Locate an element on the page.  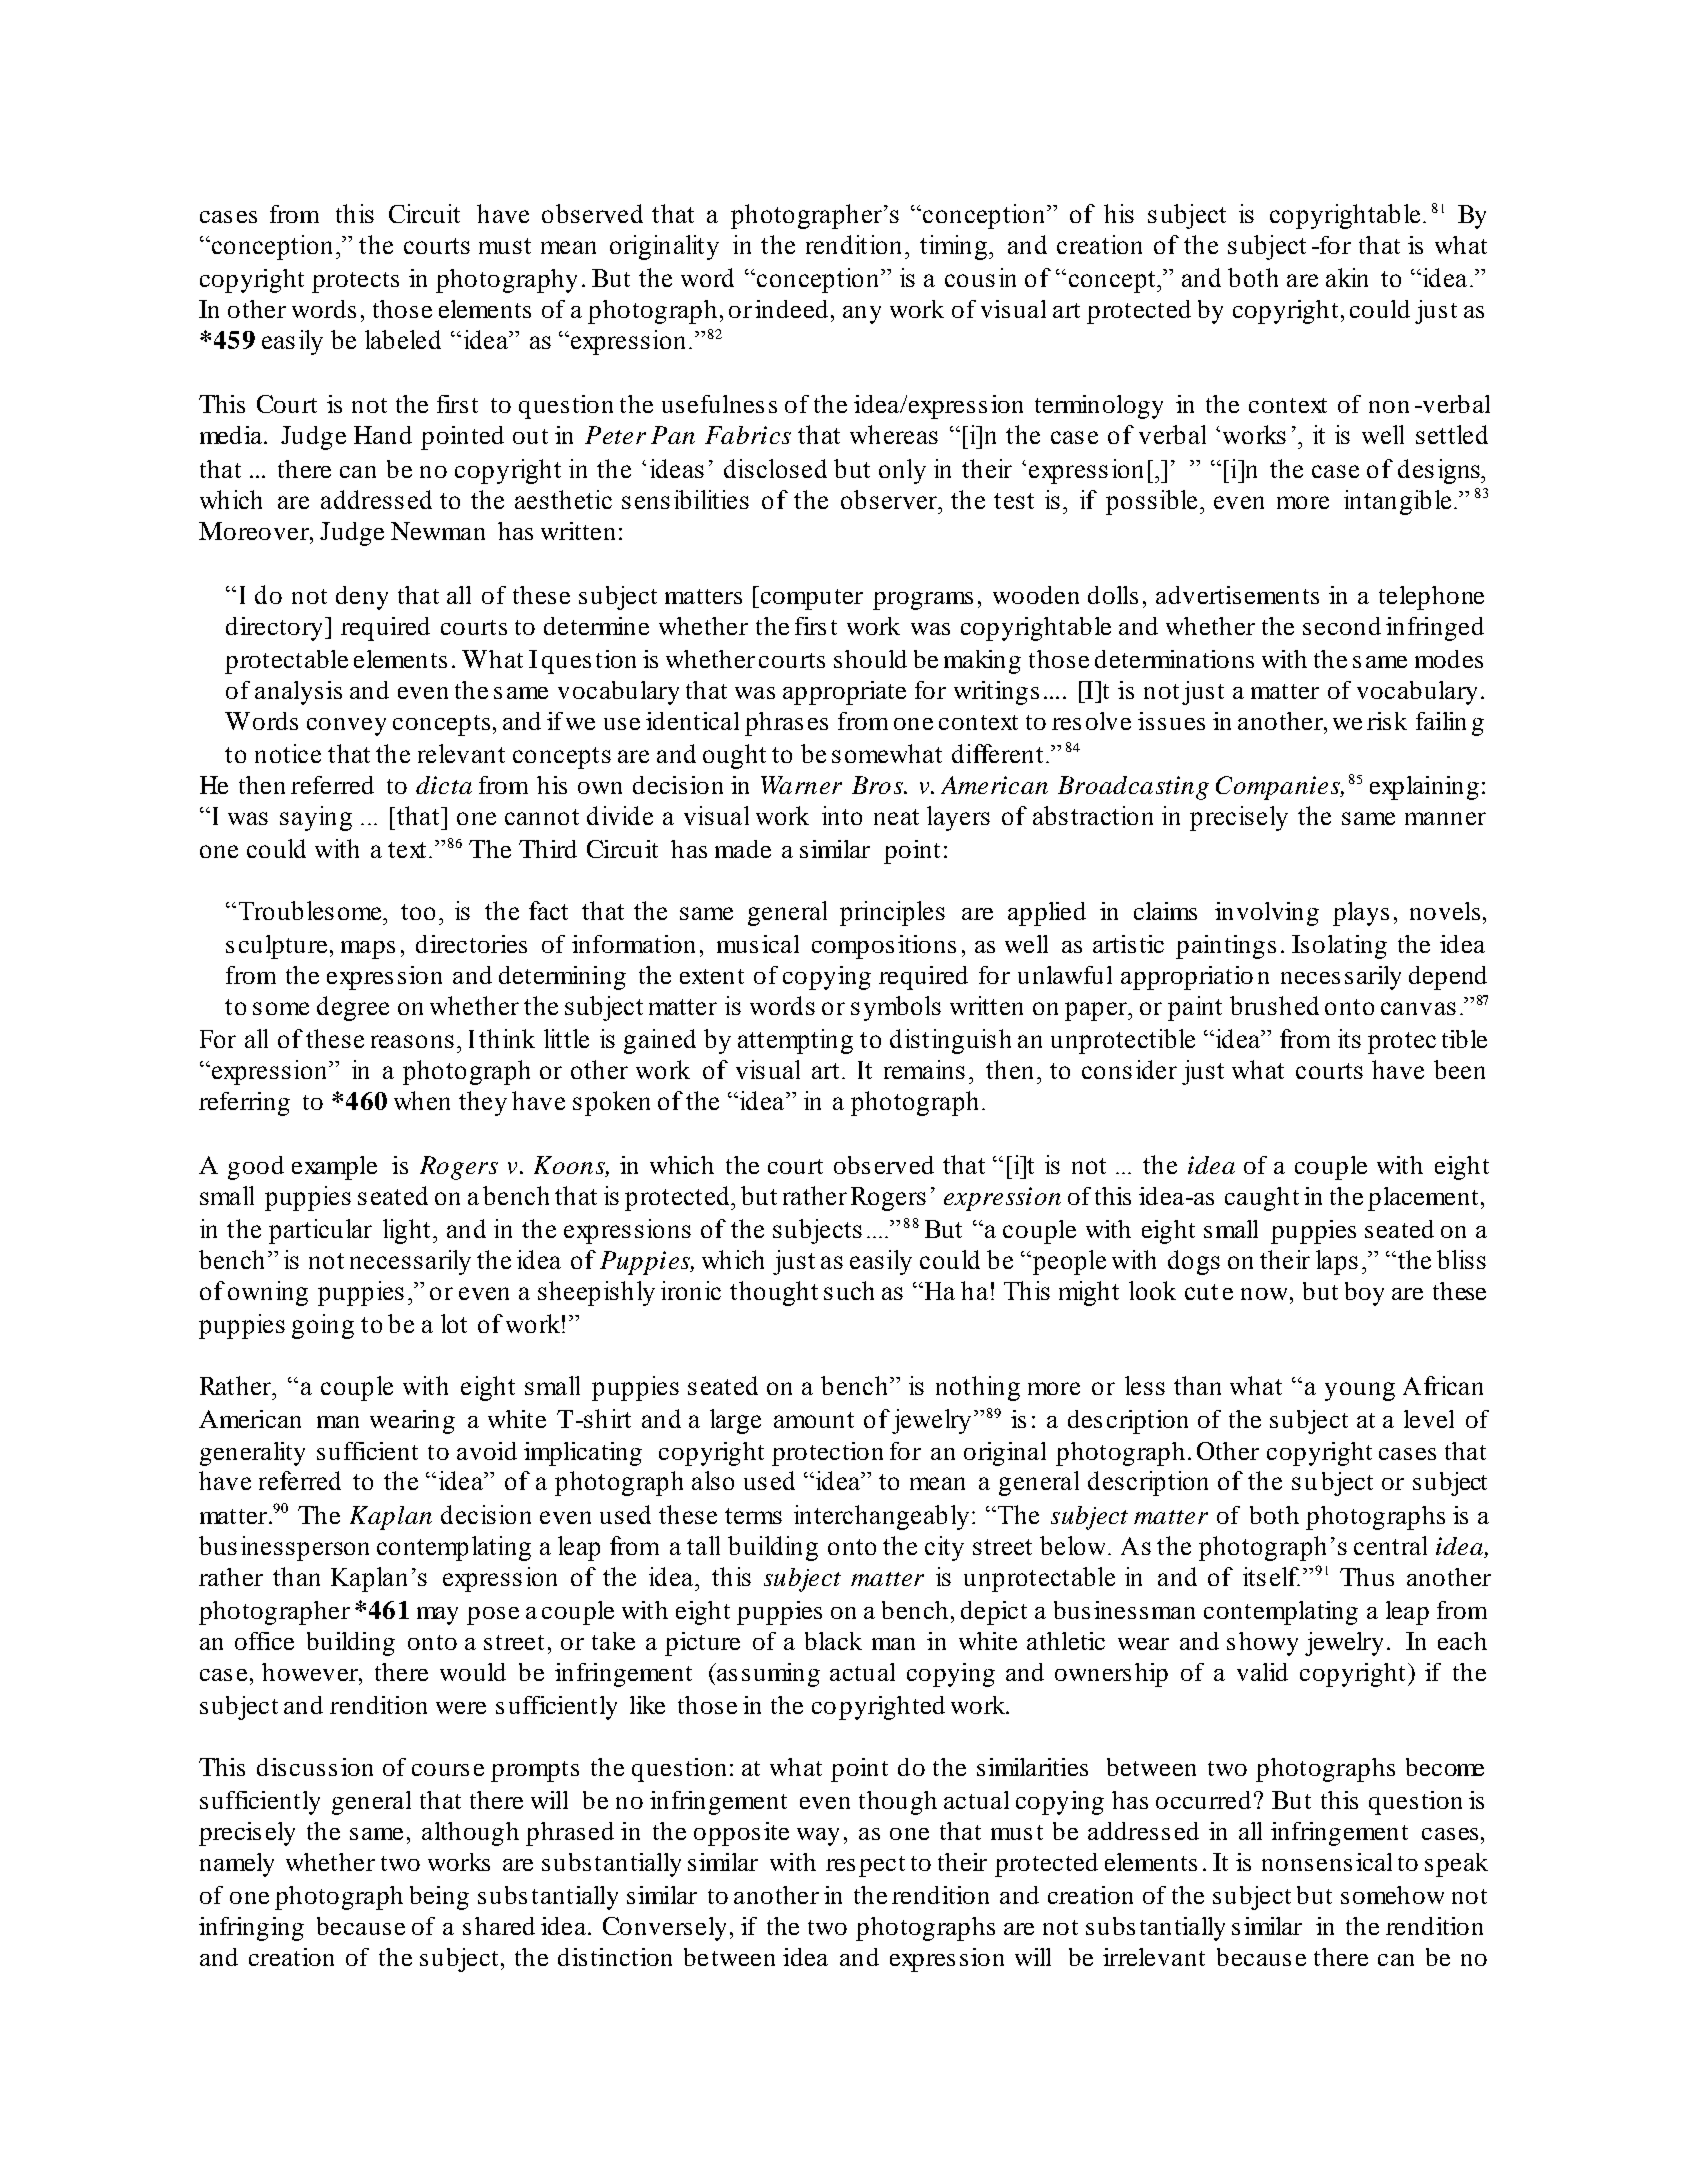
saying is located at coordinates (316, 818).
